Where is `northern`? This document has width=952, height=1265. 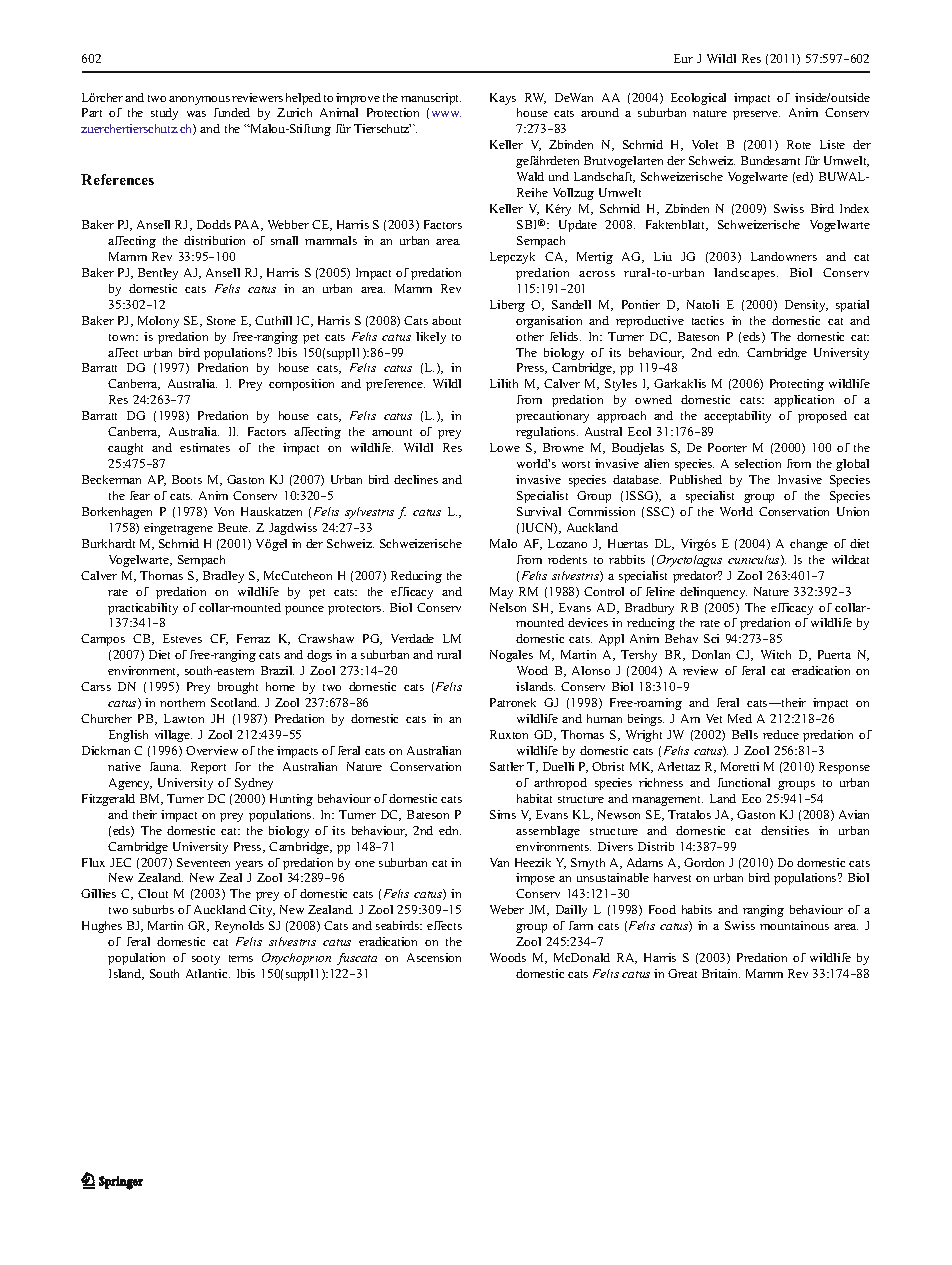 northern is located at coordinates (182, 702).
